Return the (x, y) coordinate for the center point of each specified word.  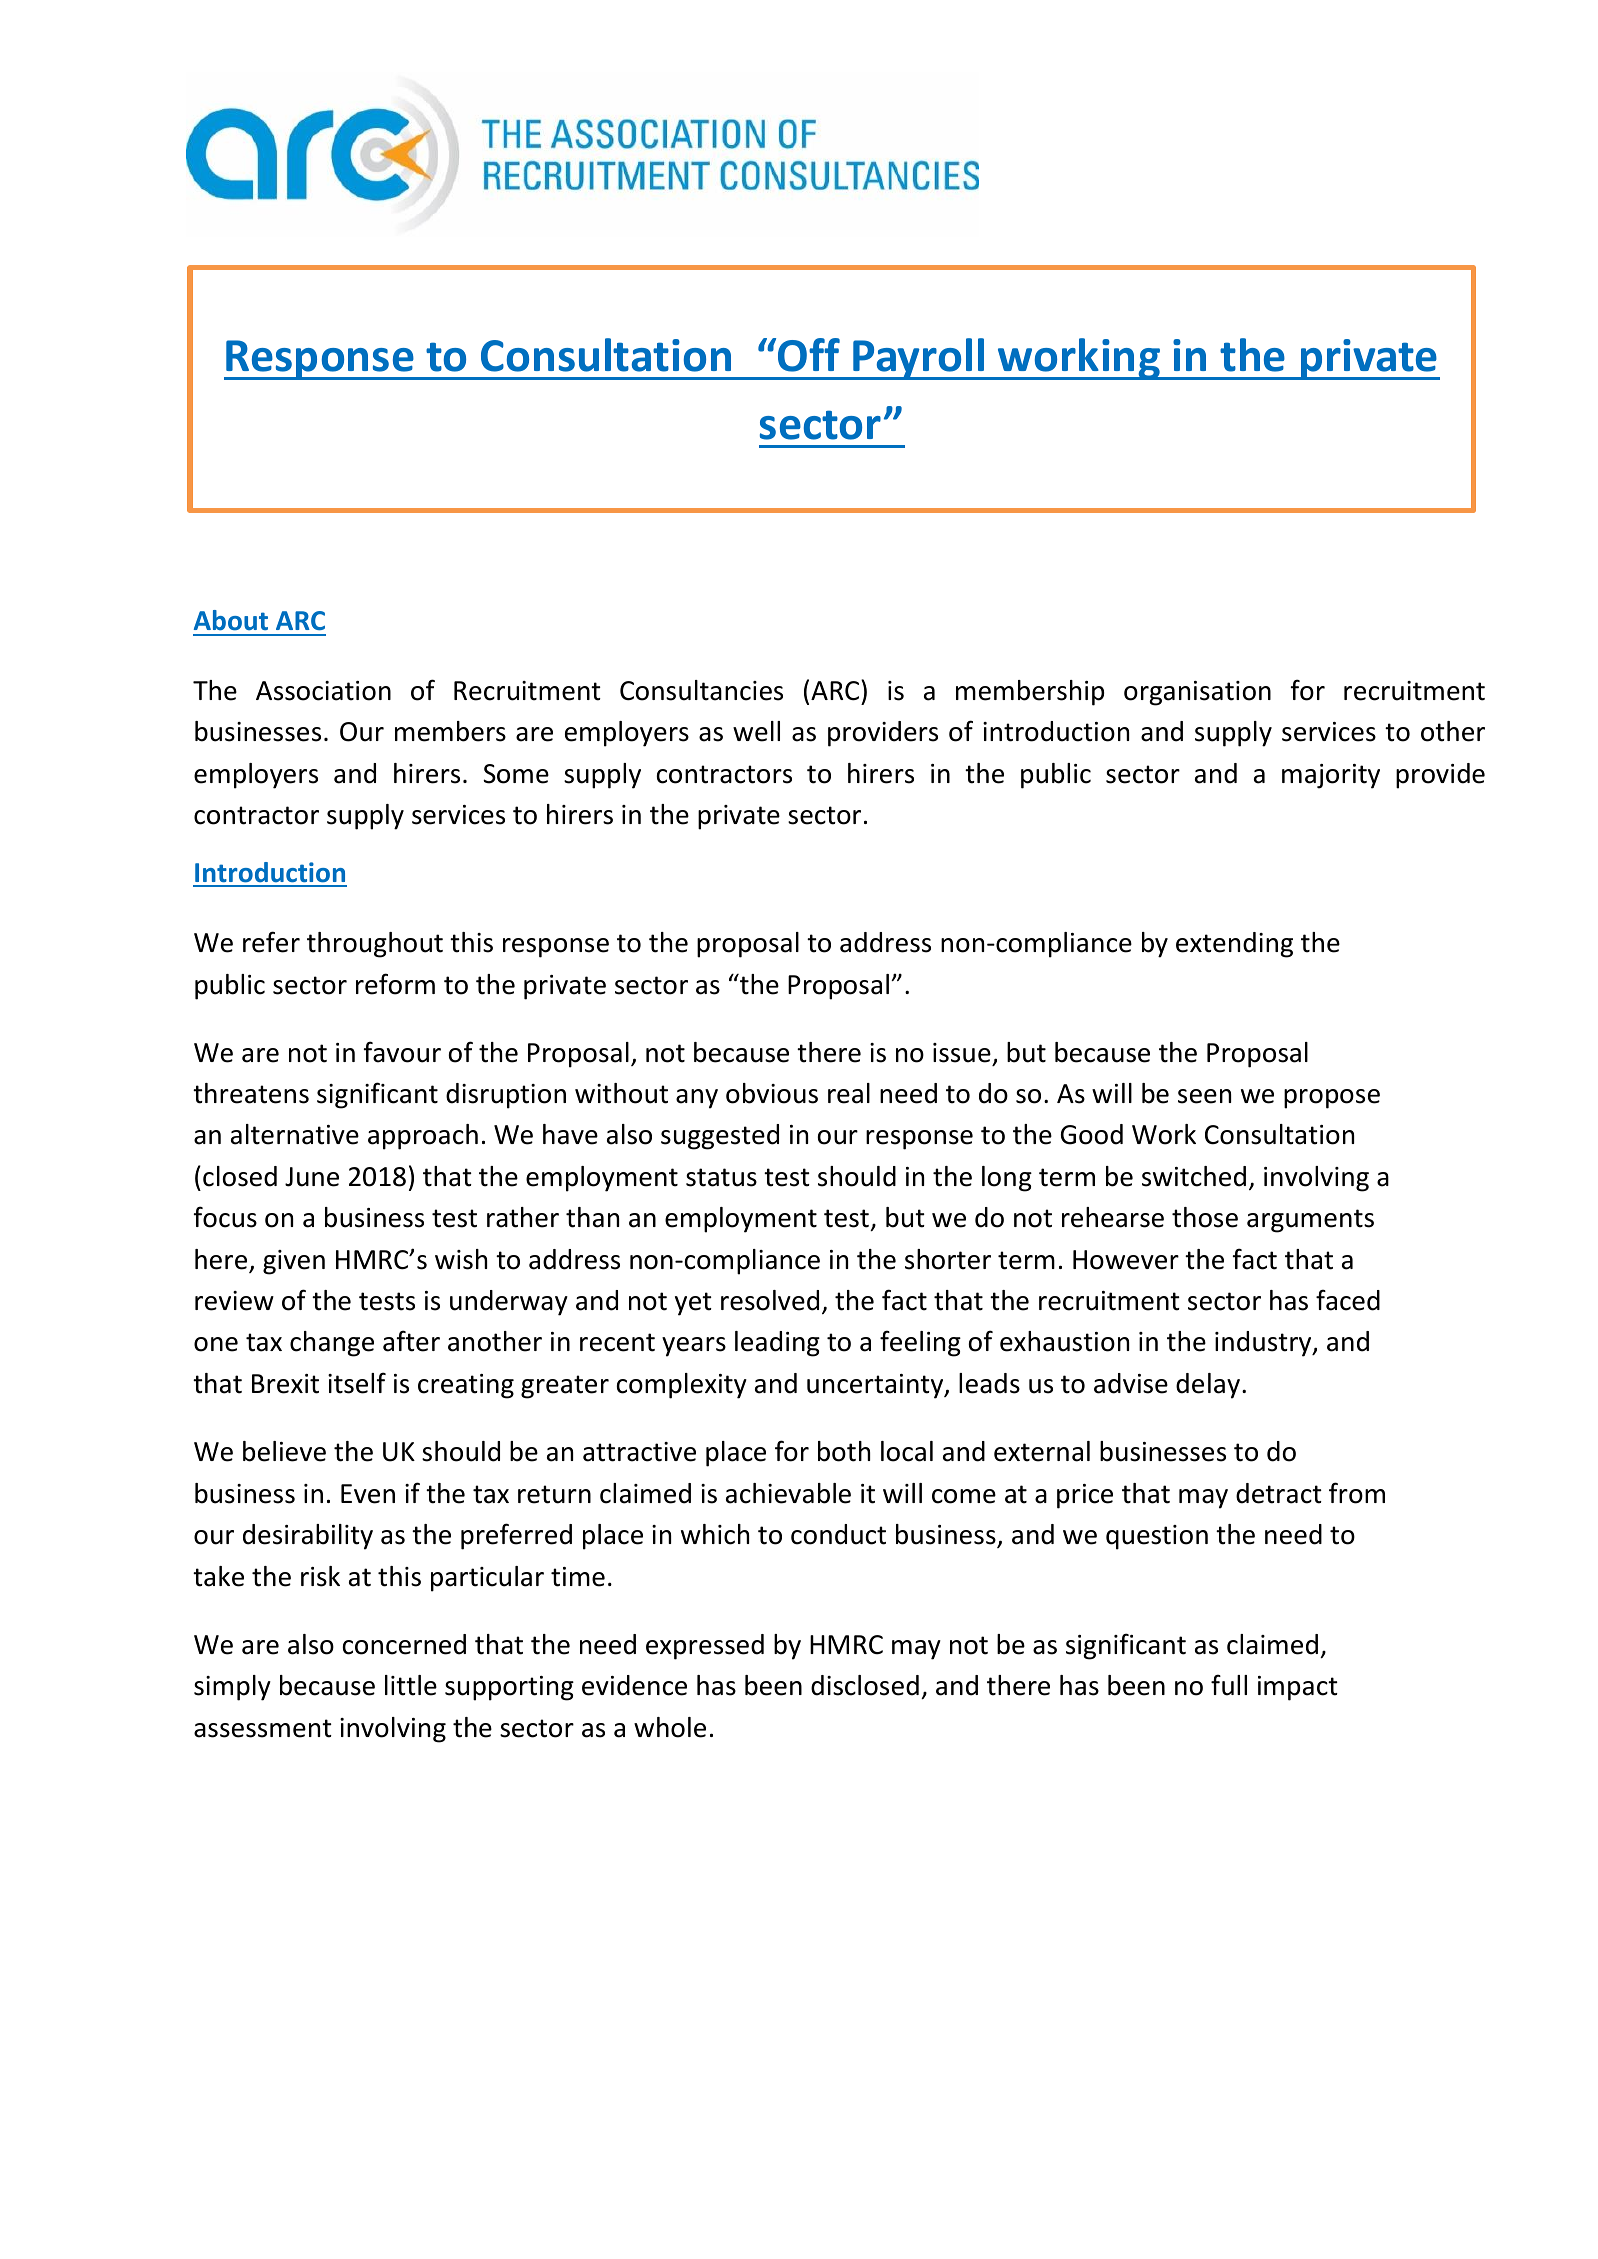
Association (323, 691)
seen (1204, 1096)
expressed (705, 1647)
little (411, 1685)
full (1229, 1685)
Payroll (918, 359)
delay (1208, 1386)
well (756, 731)
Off (809, 355)
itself (357, 1383)
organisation (1197, 693)
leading (777, 1344)
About (231, 620)
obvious (772, 1093)
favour (402, 1052)
